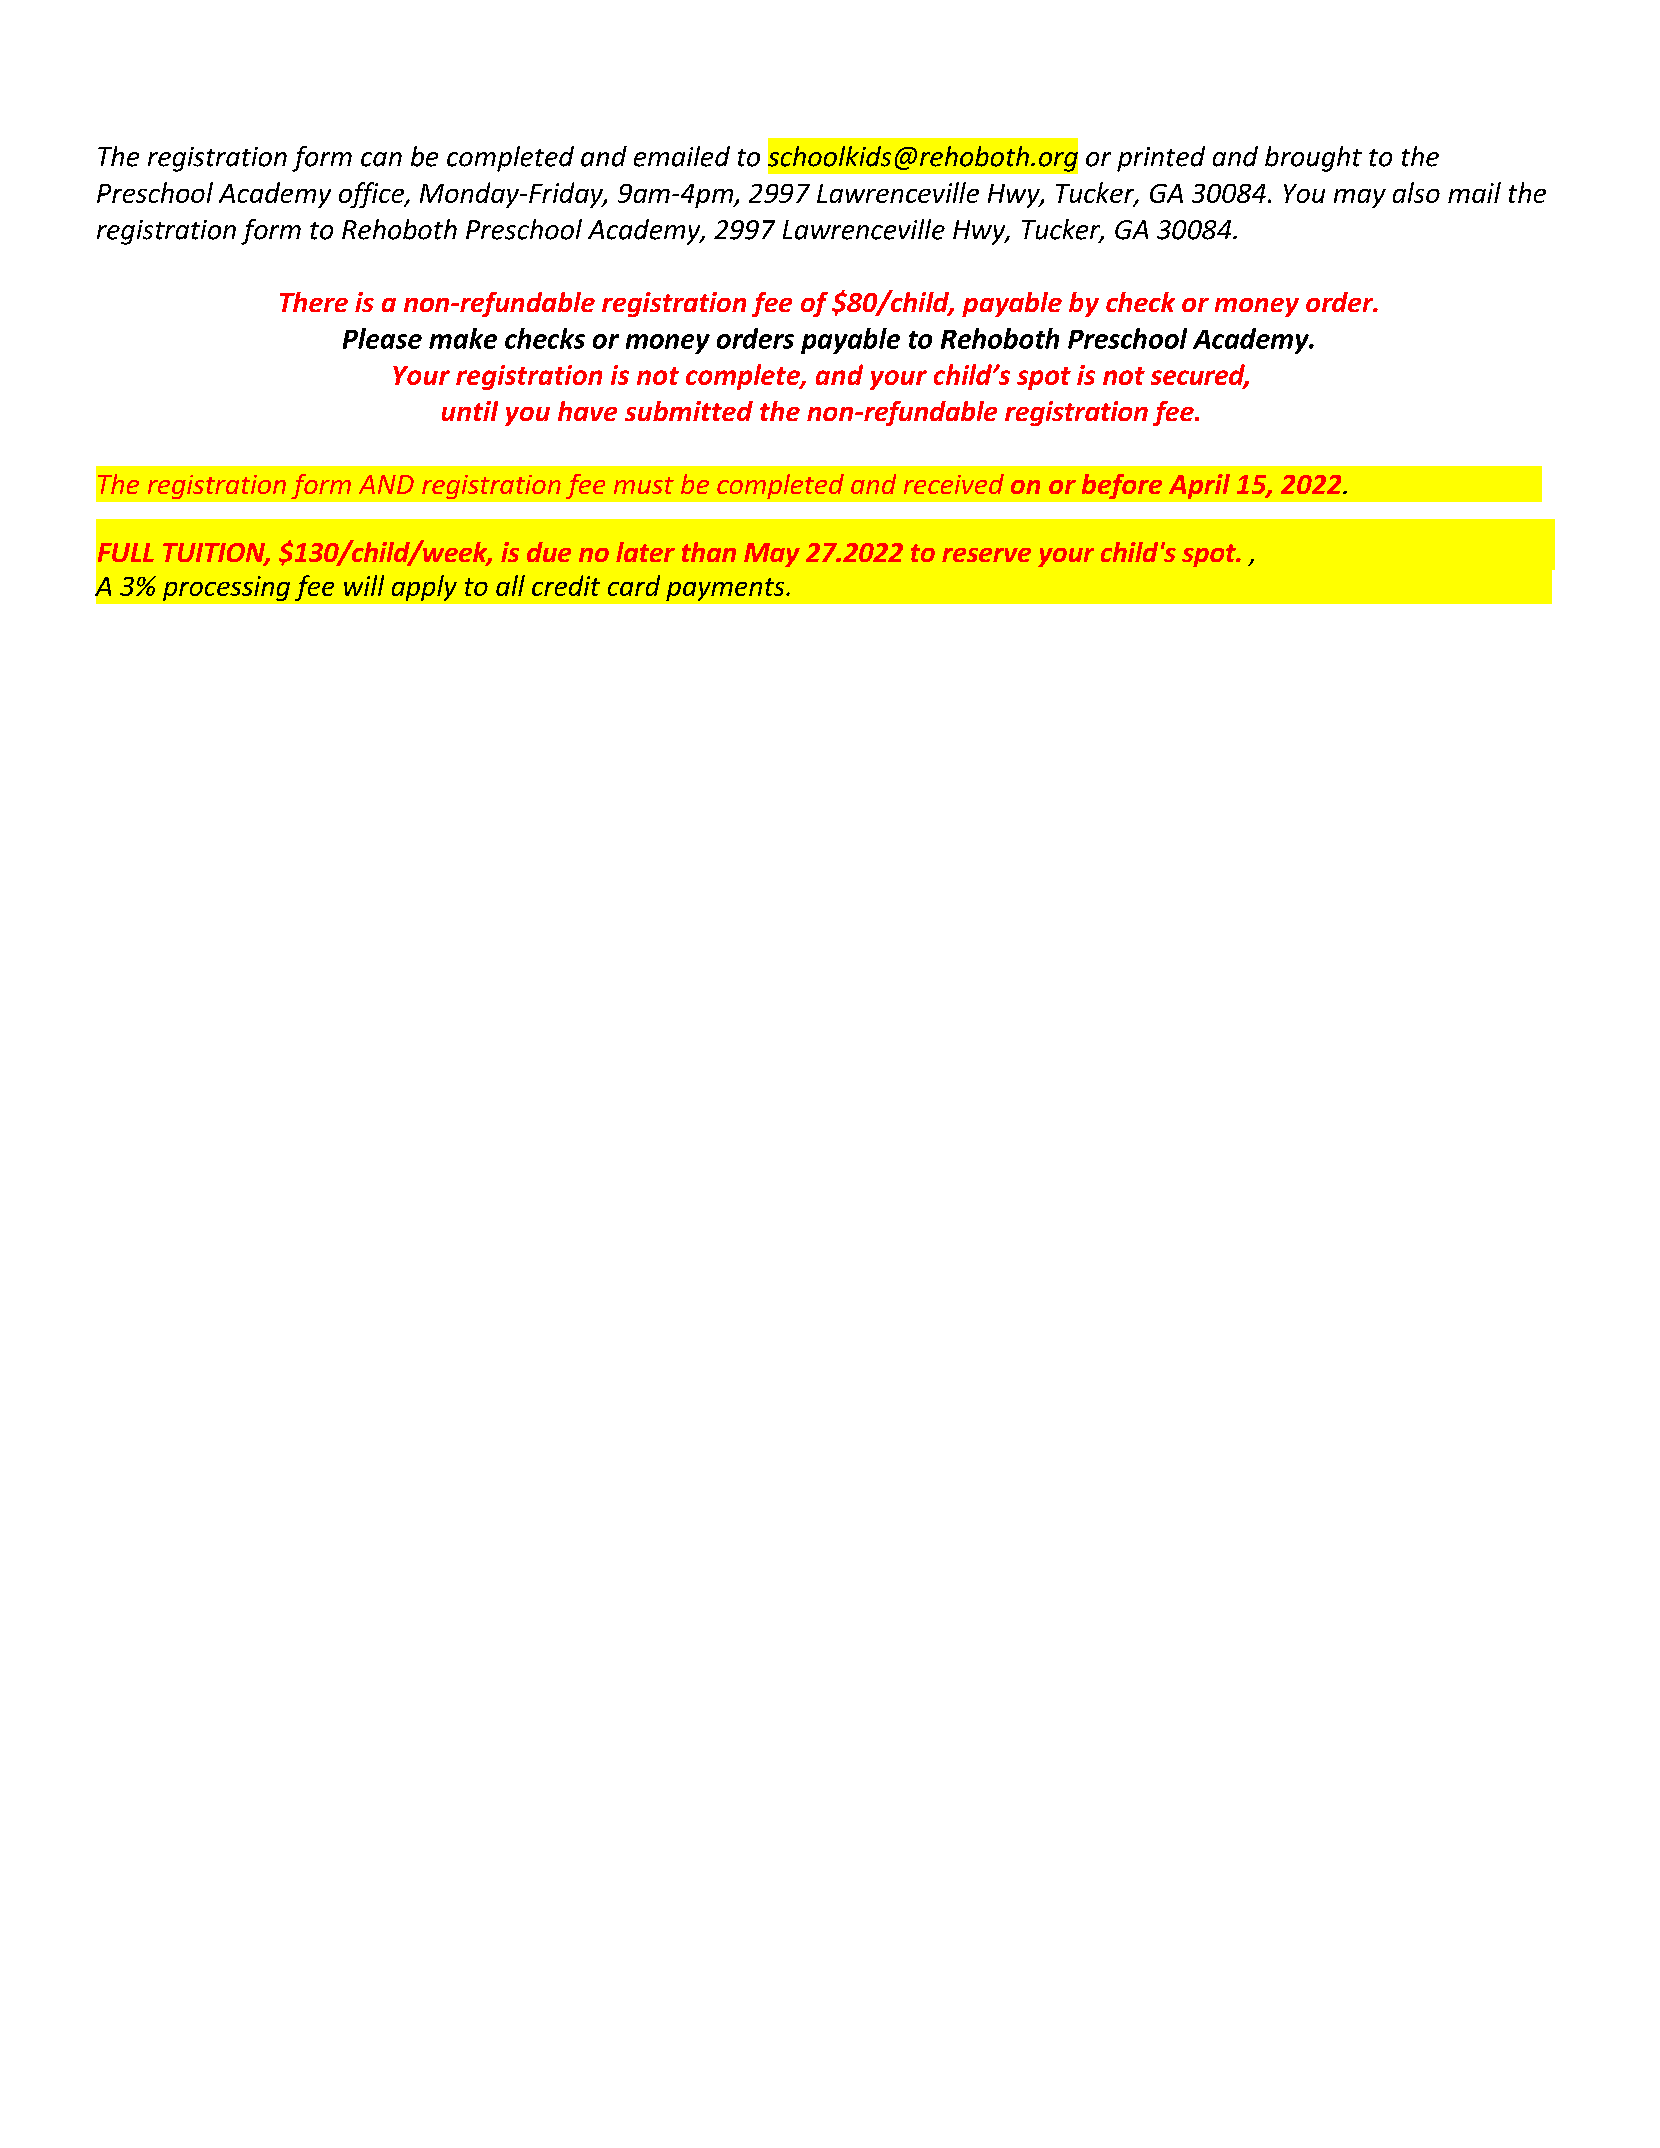 This screenshot has height=2148, width=1660. What do you see at coordinates (1199, 486) in the screenshot?
I see `April` at bounding box center [1199, 486].
